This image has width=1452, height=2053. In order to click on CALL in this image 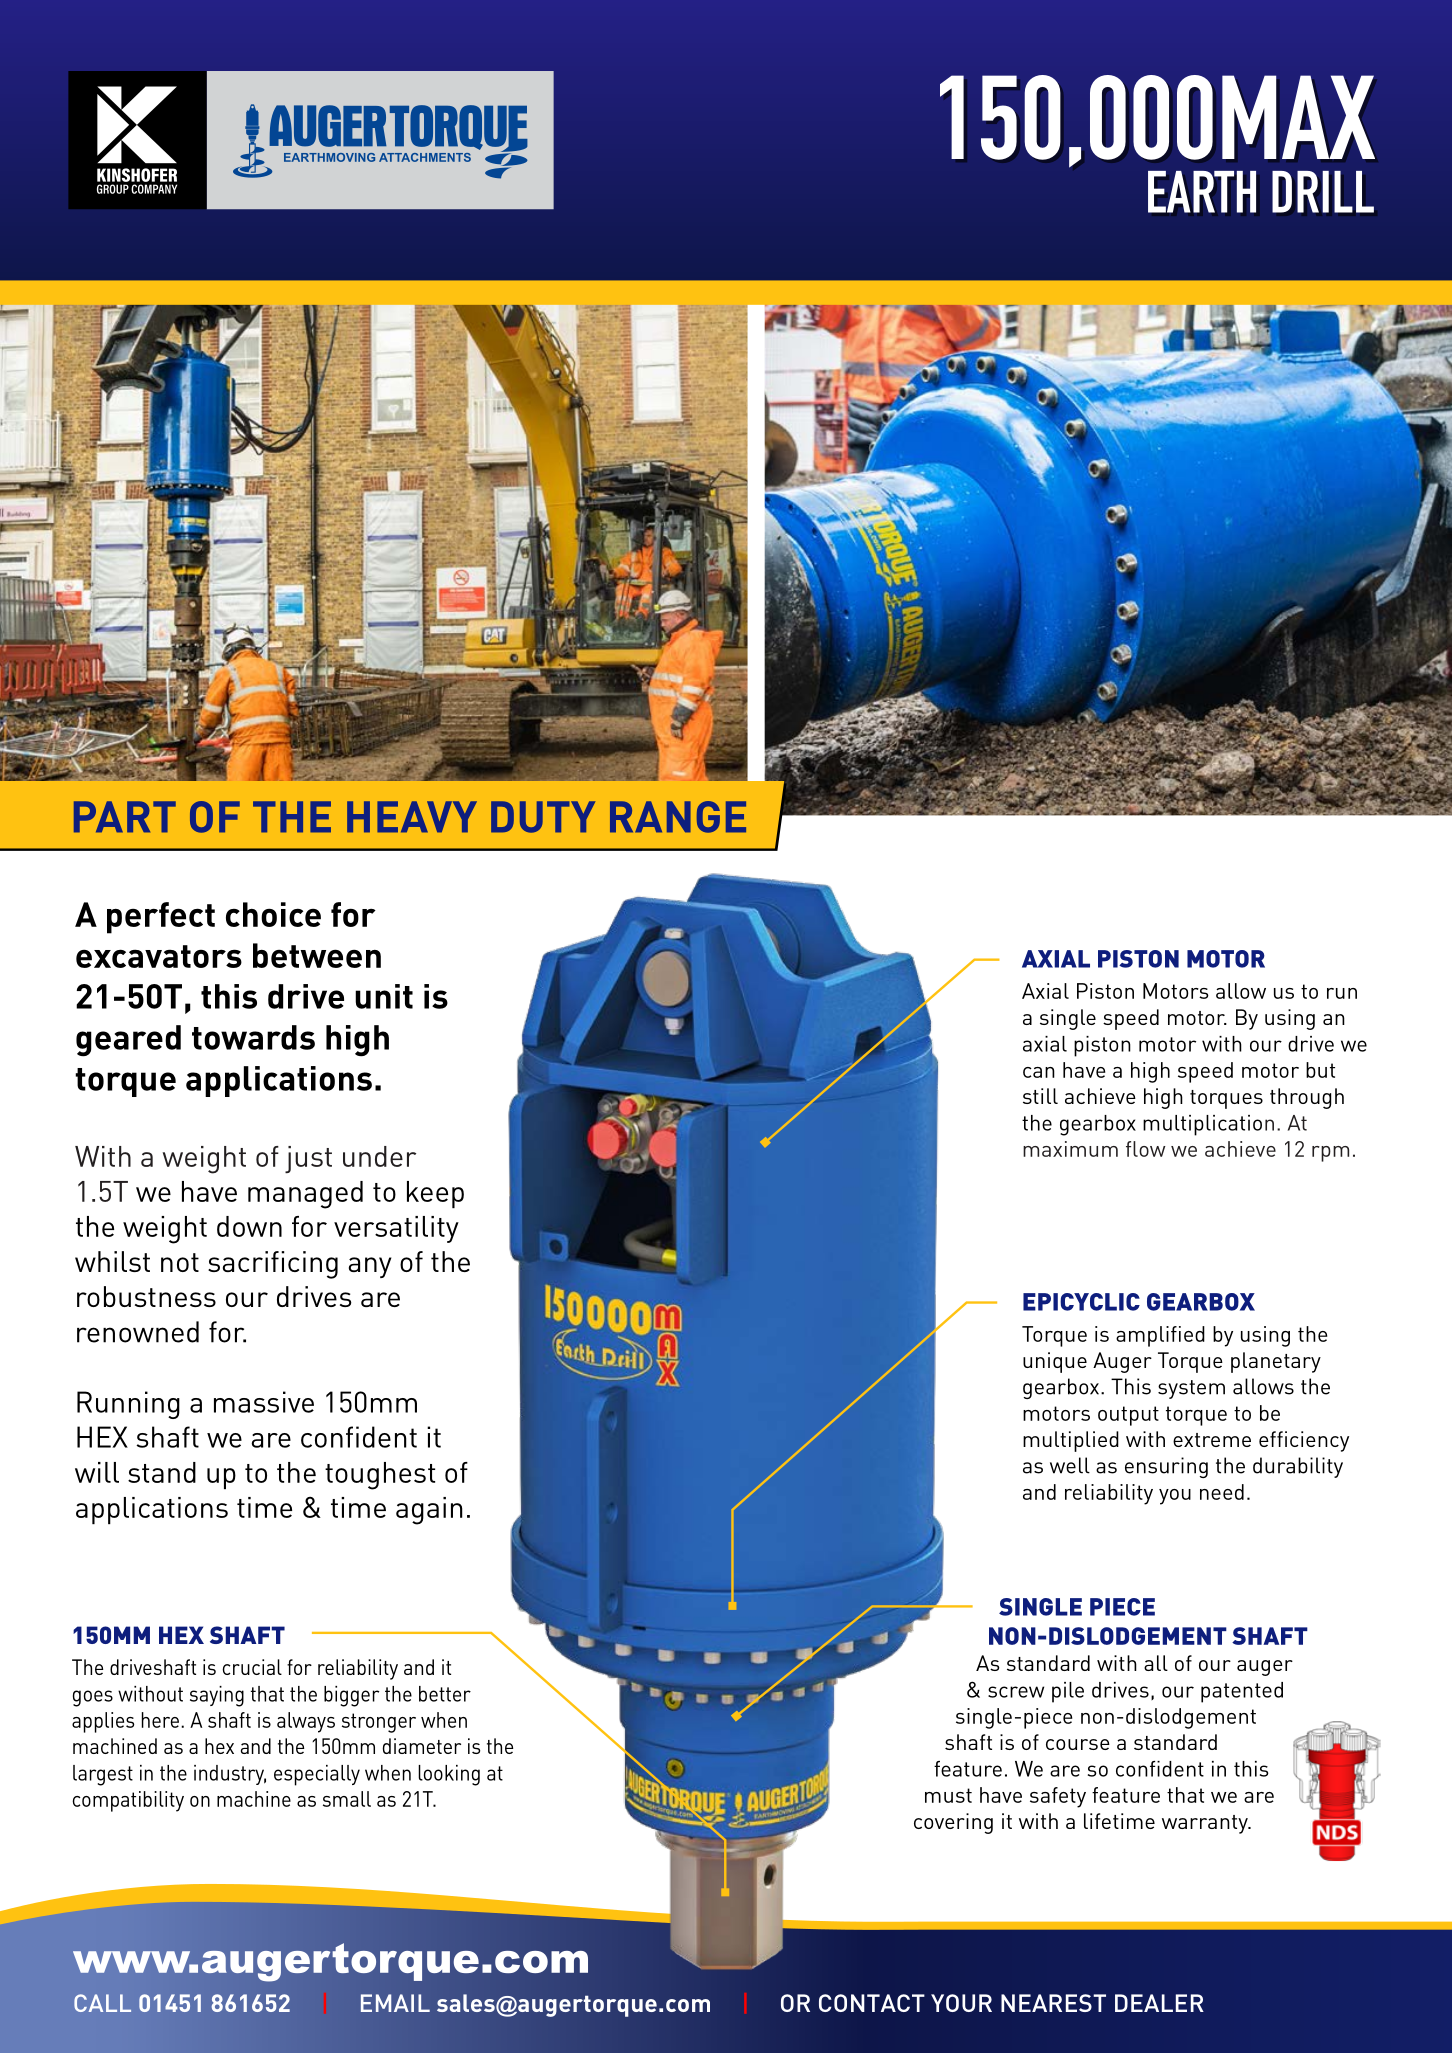, I will do `click(102, 2003)`.
